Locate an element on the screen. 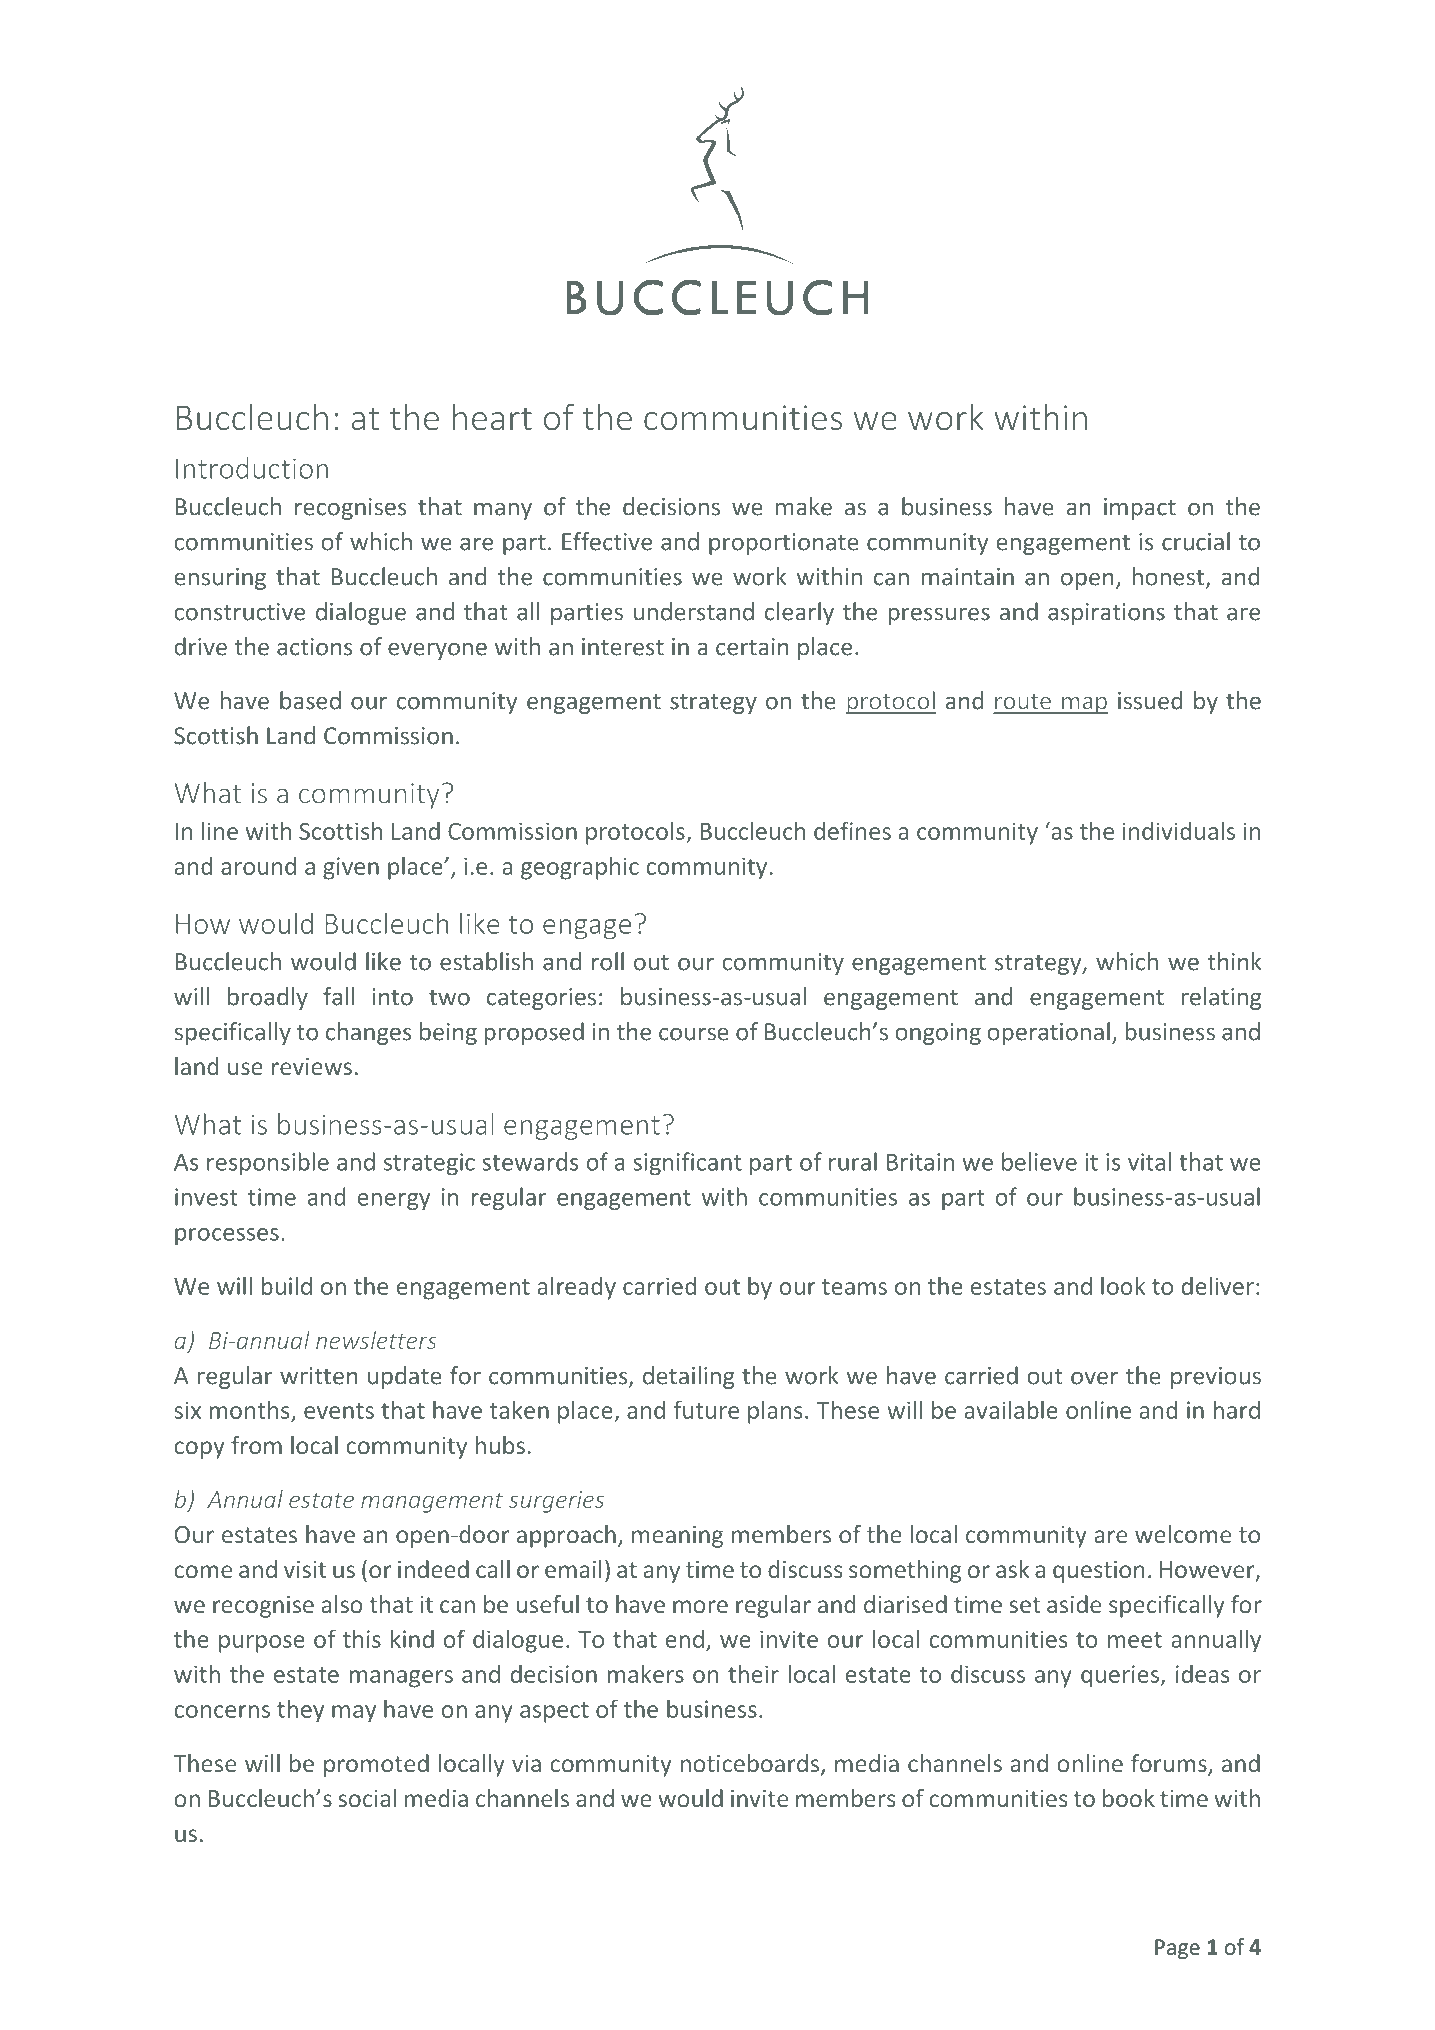  proportionate is located at coordinates (784, 544).
